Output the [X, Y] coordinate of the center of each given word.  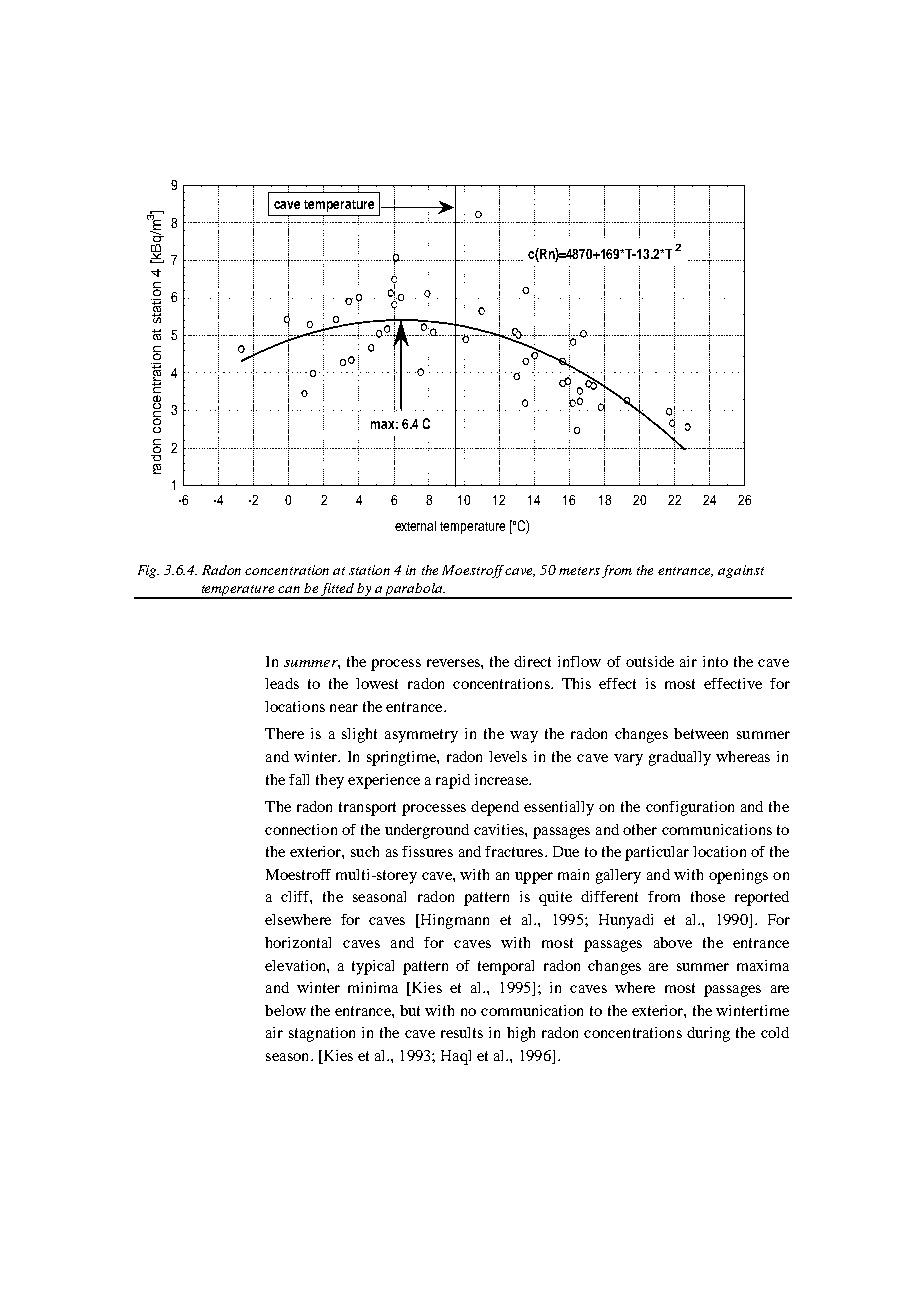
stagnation [322, 1034]
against [741, 571]
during [708, 1034]
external [415, 526]
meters [579, 571]
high [521, 1034]
